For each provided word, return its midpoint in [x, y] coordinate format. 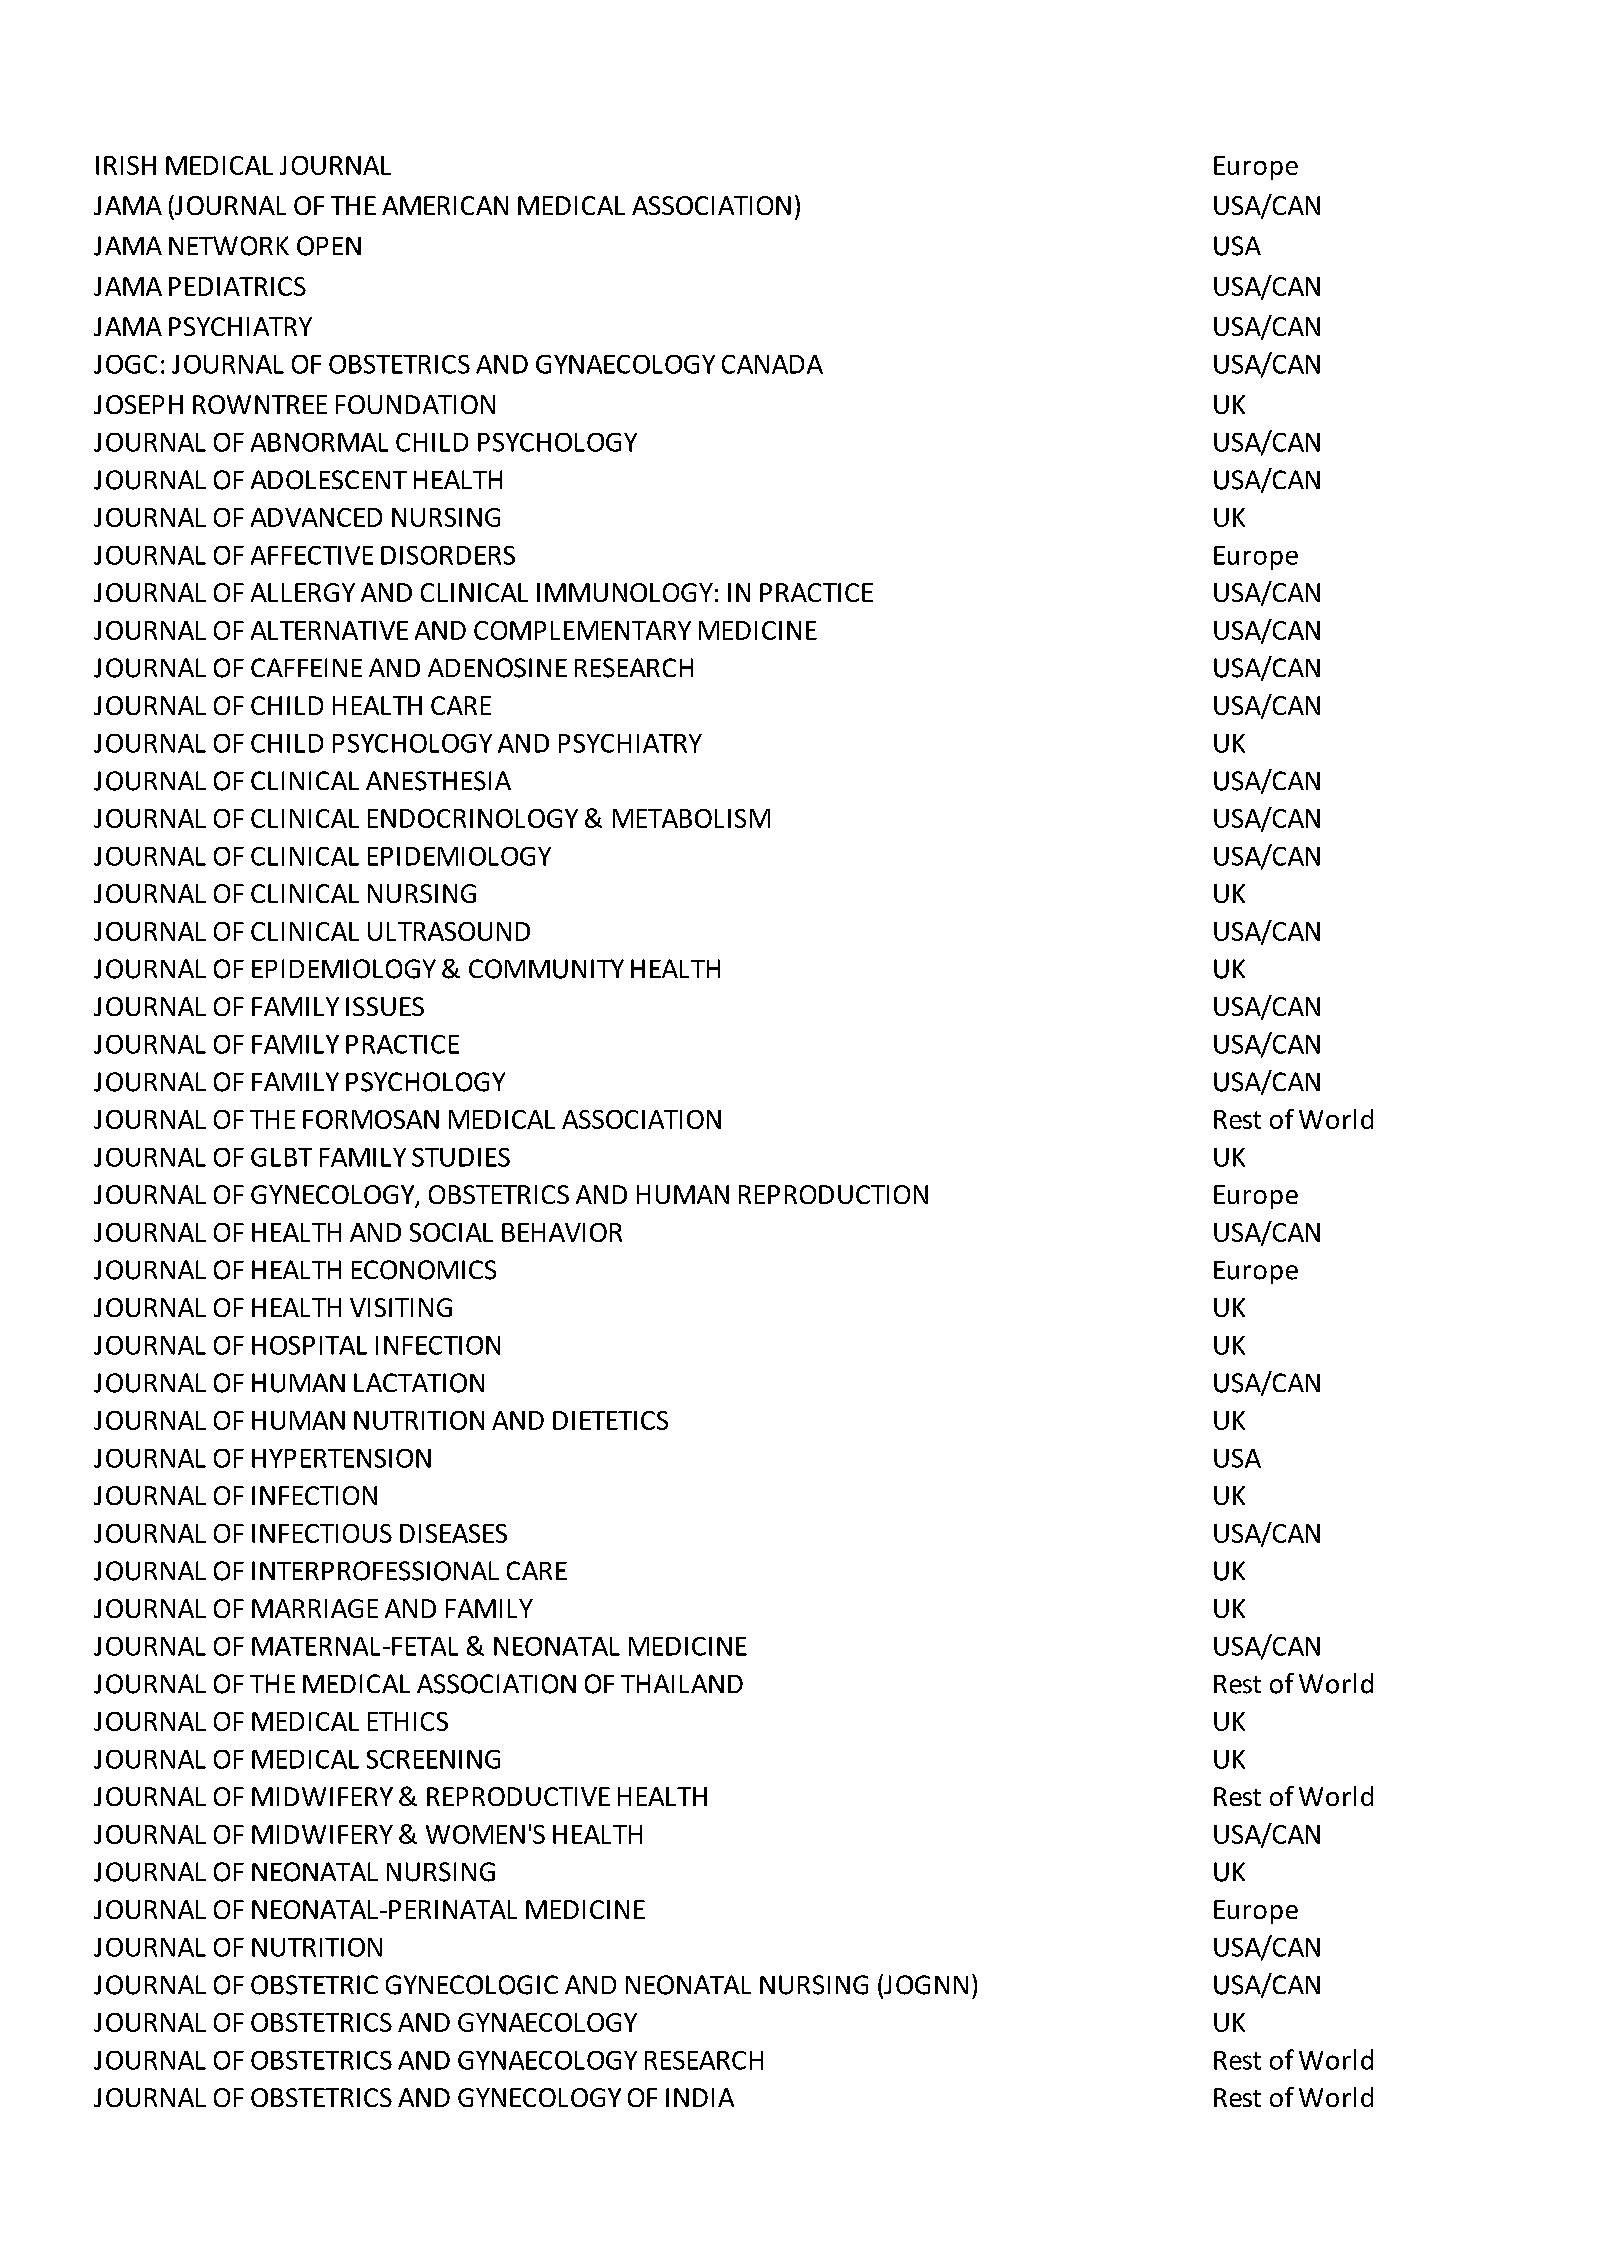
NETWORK [229, 246]
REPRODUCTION [833, 1194]
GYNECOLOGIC [472, 1985]
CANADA [772, 364]
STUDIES [461, 1157]
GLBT [281, 1157]
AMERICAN [445, 205]
